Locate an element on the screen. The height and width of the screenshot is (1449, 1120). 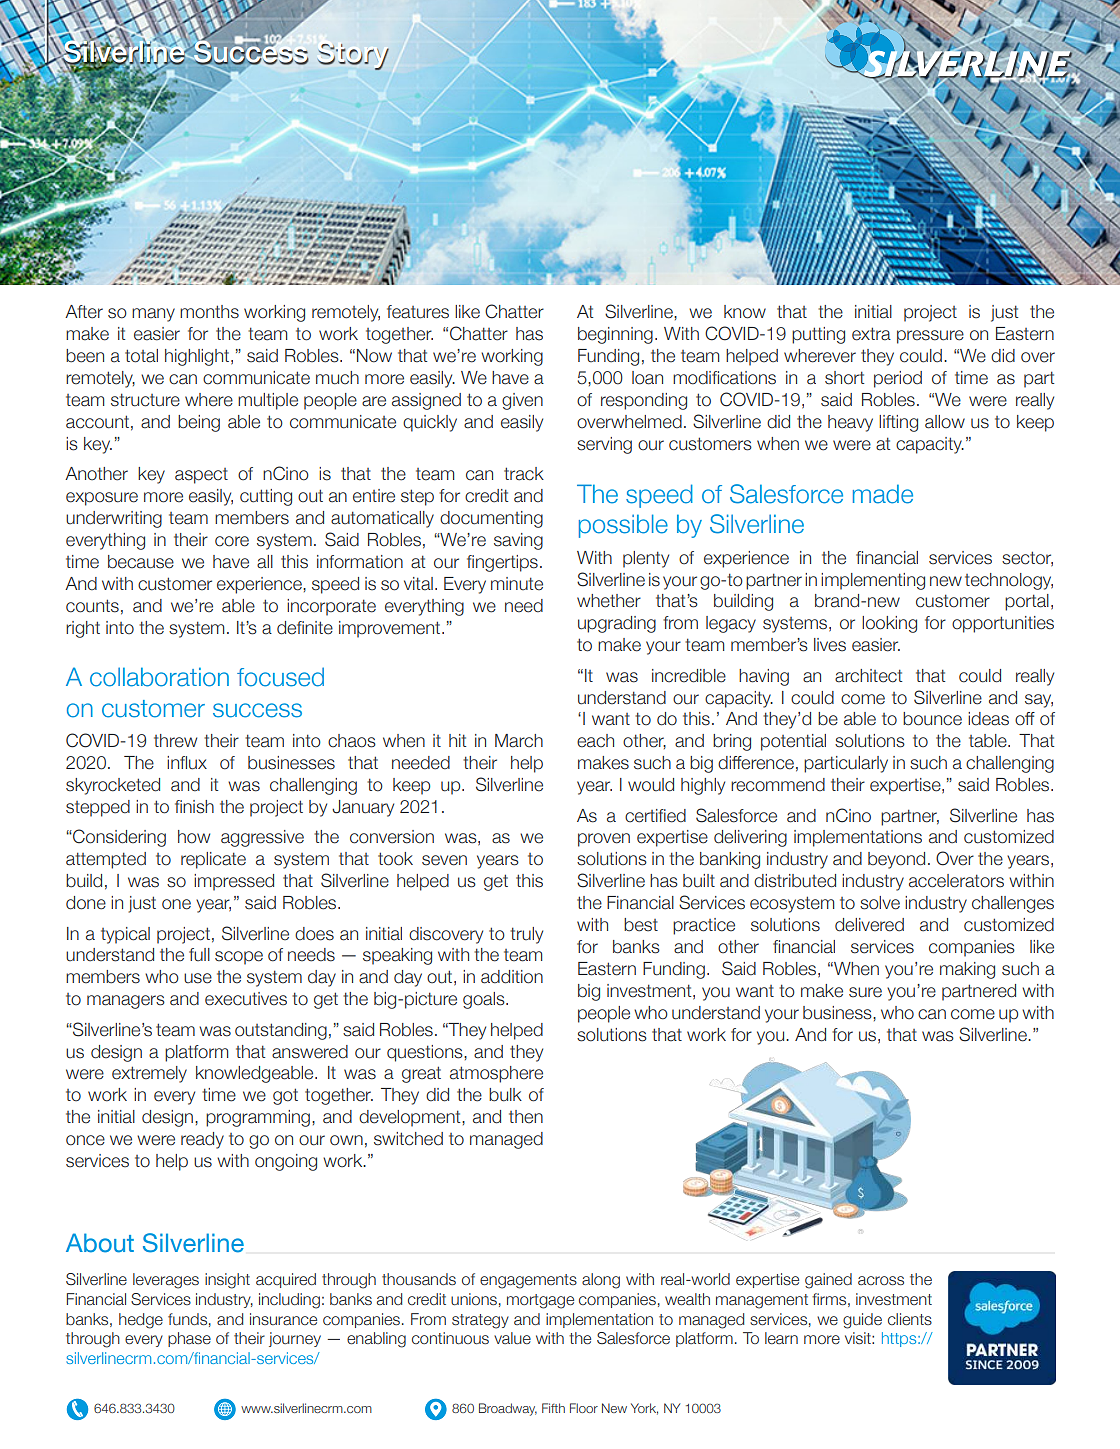
each is located at coordinates (595, 741).
